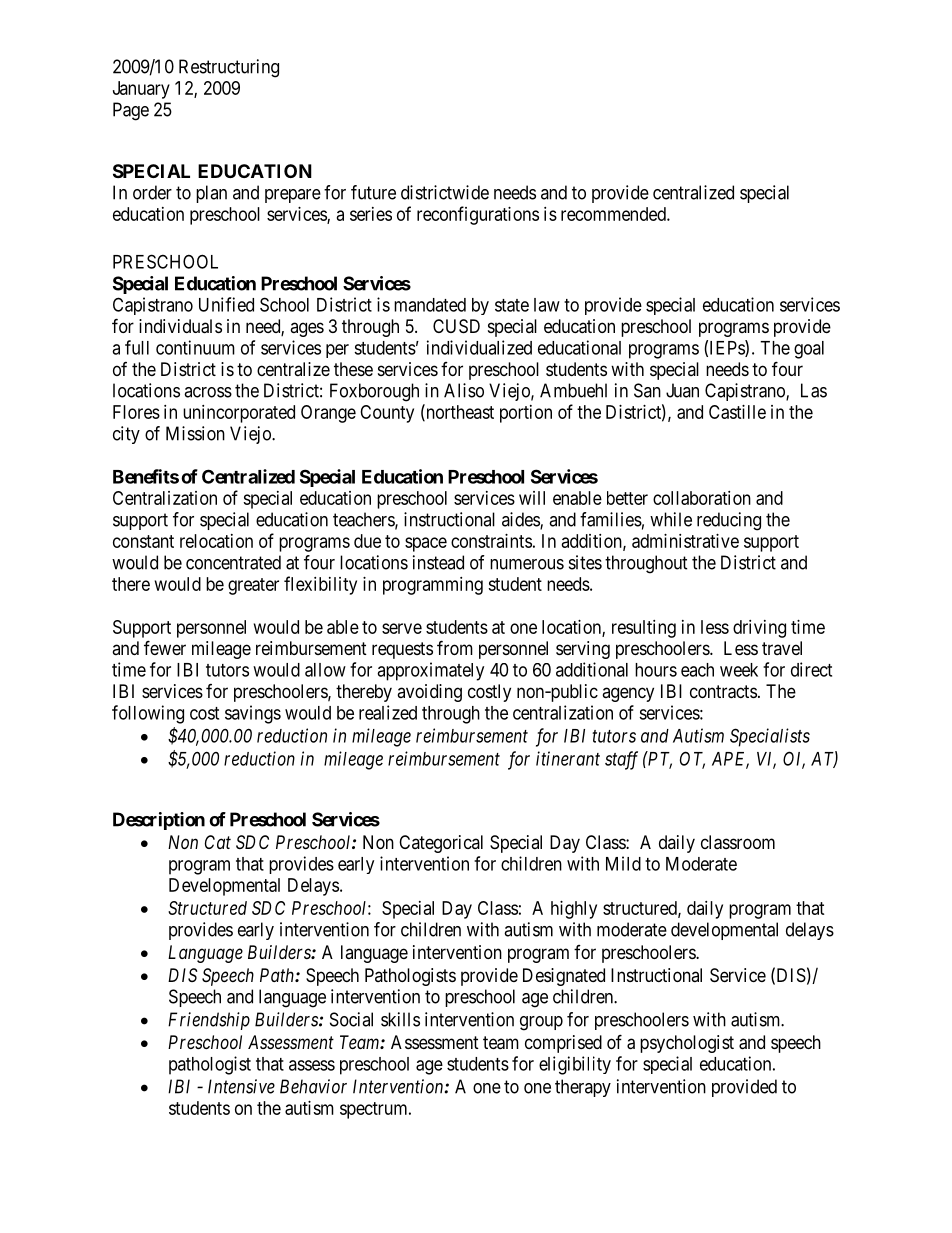  Describe the element at coordinates (373, 192) in the screenshot. I see `future` at that location.
